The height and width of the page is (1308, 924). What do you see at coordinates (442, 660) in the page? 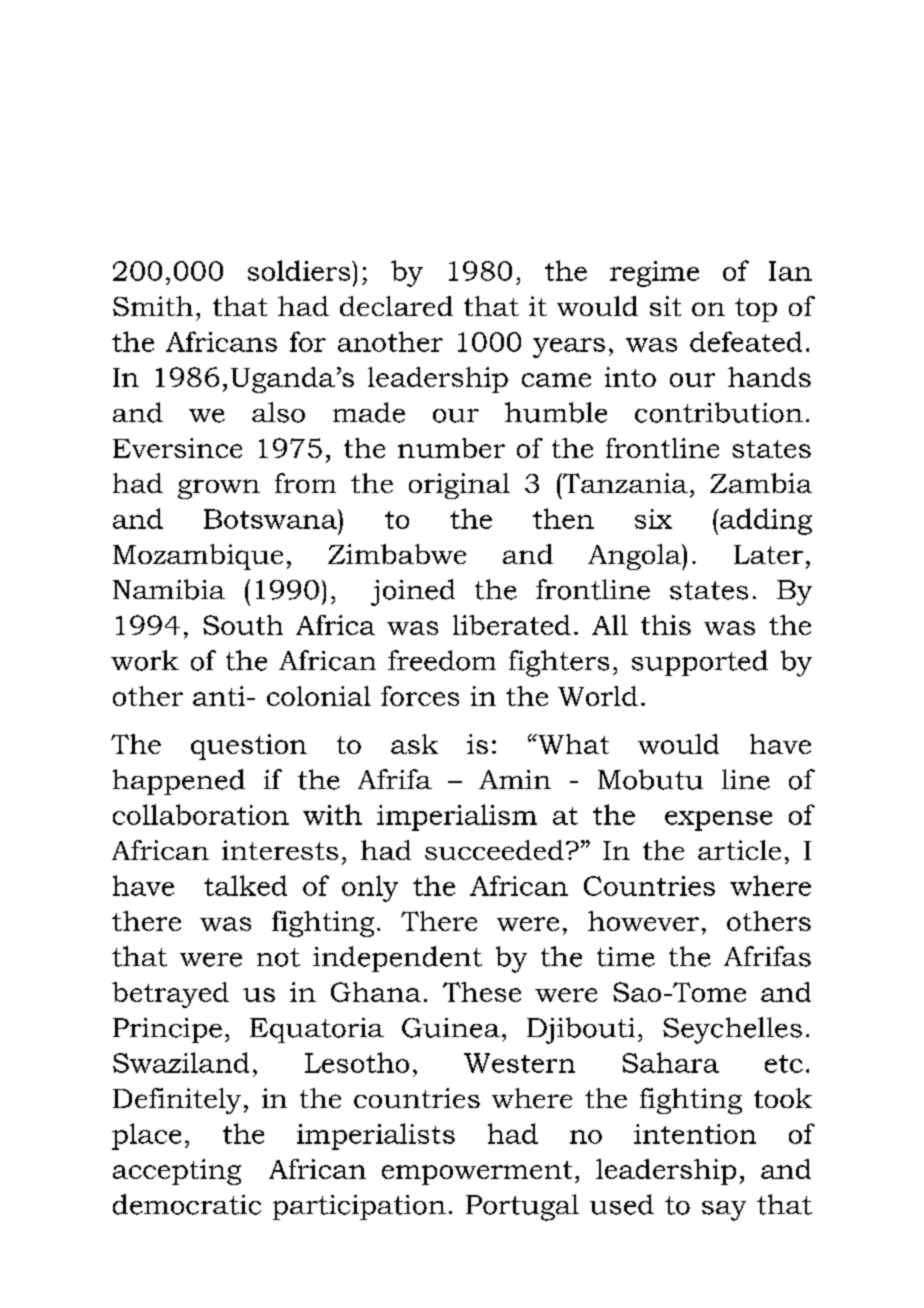
I see `freedom` at bounding box center [442, 660].
